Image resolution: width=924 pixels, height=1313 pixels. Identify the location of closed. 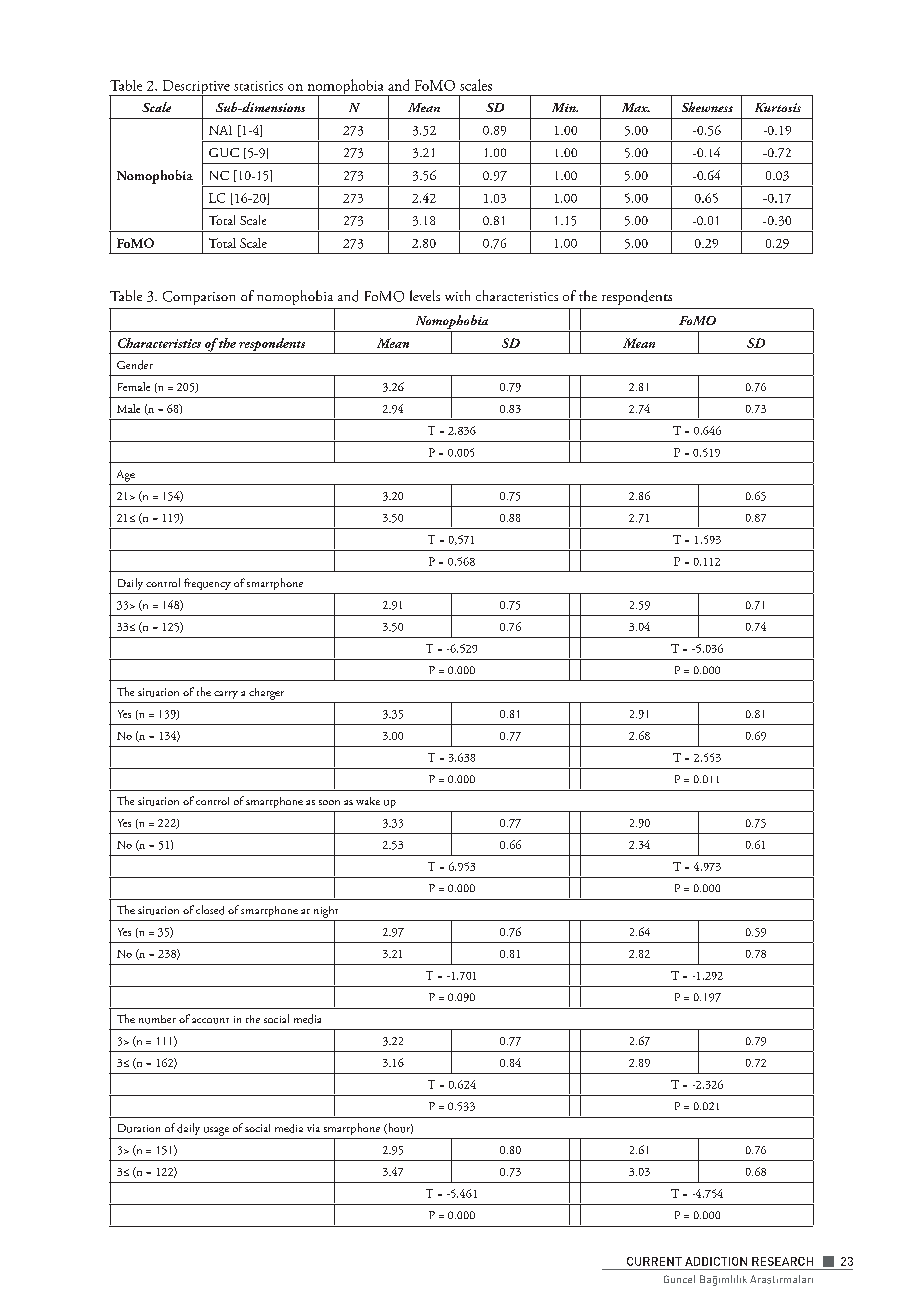
(210, 910).
